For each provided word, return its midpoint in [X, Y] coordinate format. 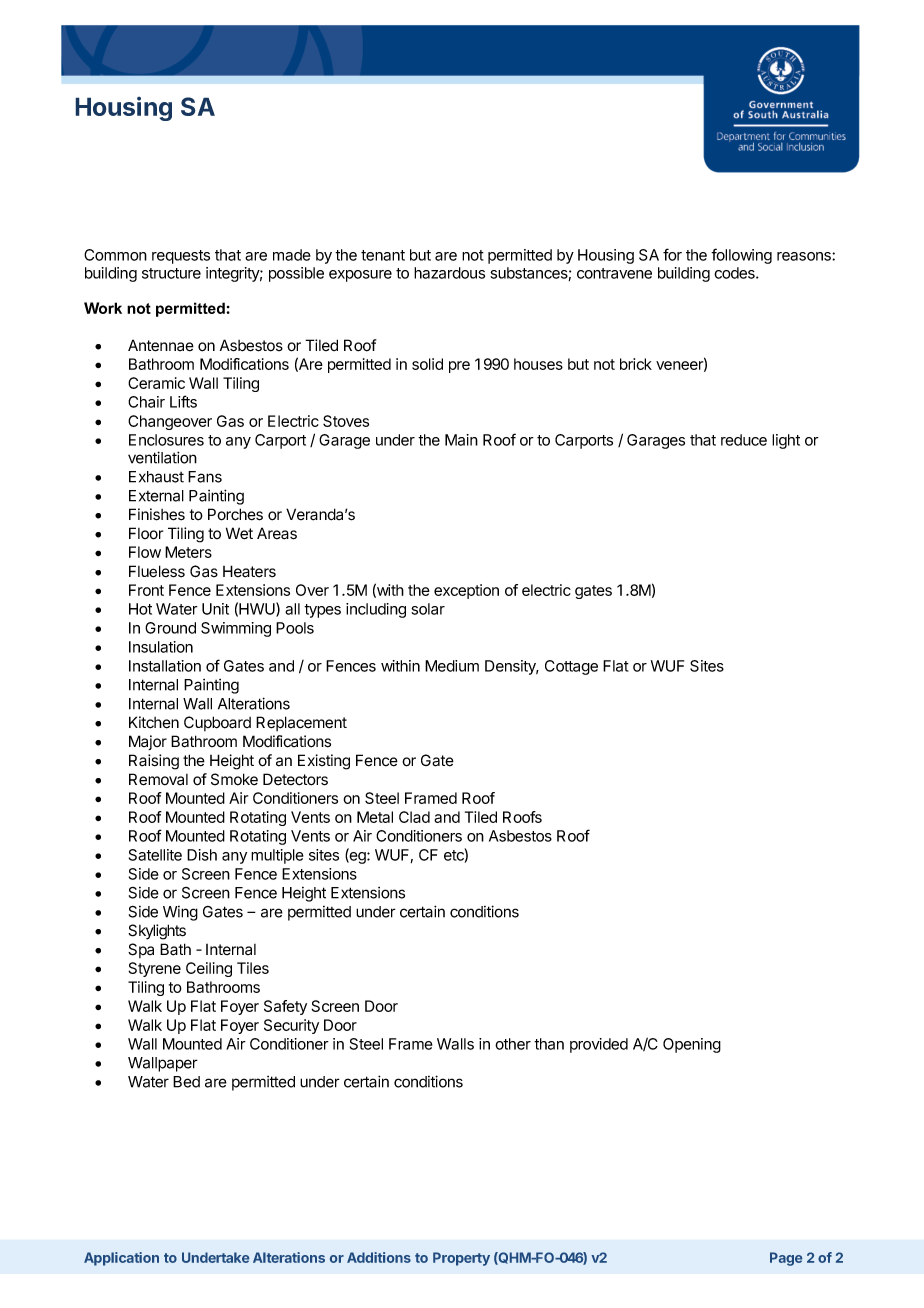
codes [735, 273]
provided [599, 1045]
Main [461, 440]
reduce [744, 440]
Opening [692, 1045]
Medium [452, 666]
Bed [186, 1082]
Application [121, 1259]
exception [466, 591]
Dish [202, 855]
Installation [165, 666]
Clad [414, 817]
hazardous [449, 273]
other [513, 1044]
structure [171, 273]
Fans [205, 477]
